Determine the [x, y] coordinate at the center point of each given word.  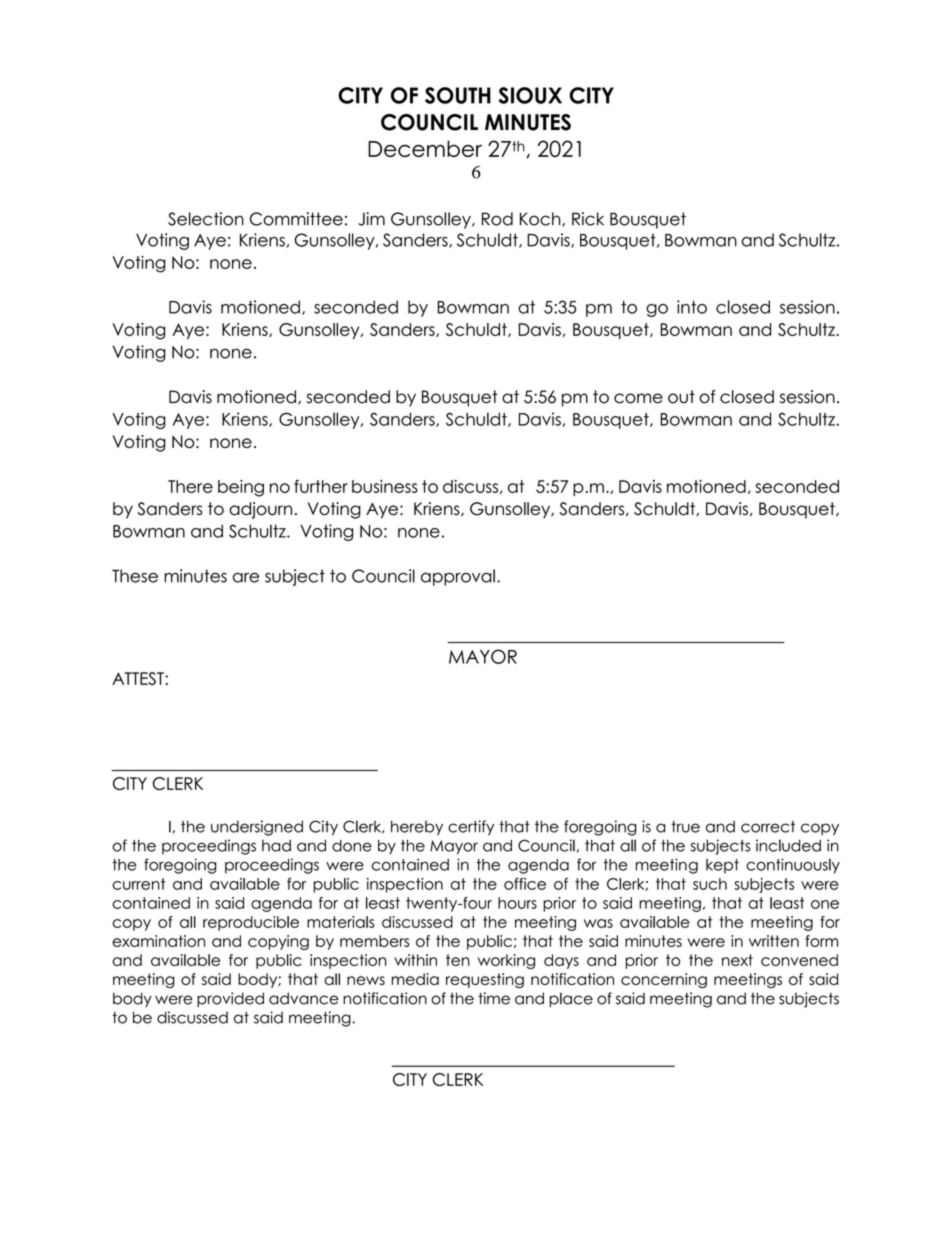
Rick [588, 219]
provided [230, 999]
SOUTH [458, 95]
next [737, 960]
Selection [206, 219]
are [246, 577]
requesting [485, 980]
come [638, 398]
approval [458, 577]
